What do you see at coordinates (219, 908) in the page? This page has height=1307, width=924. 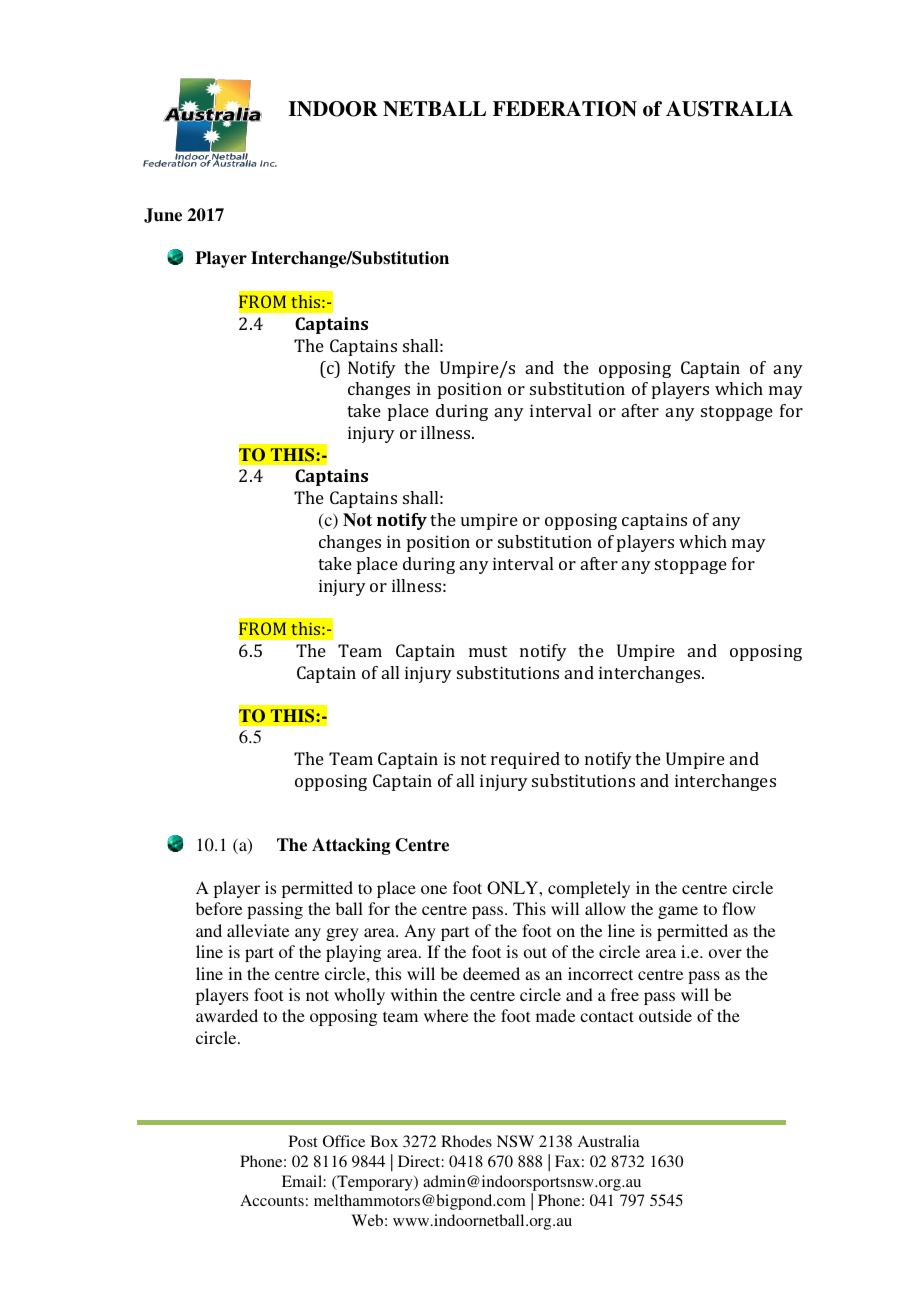 I see `before` at bounding box center [219, 908].
